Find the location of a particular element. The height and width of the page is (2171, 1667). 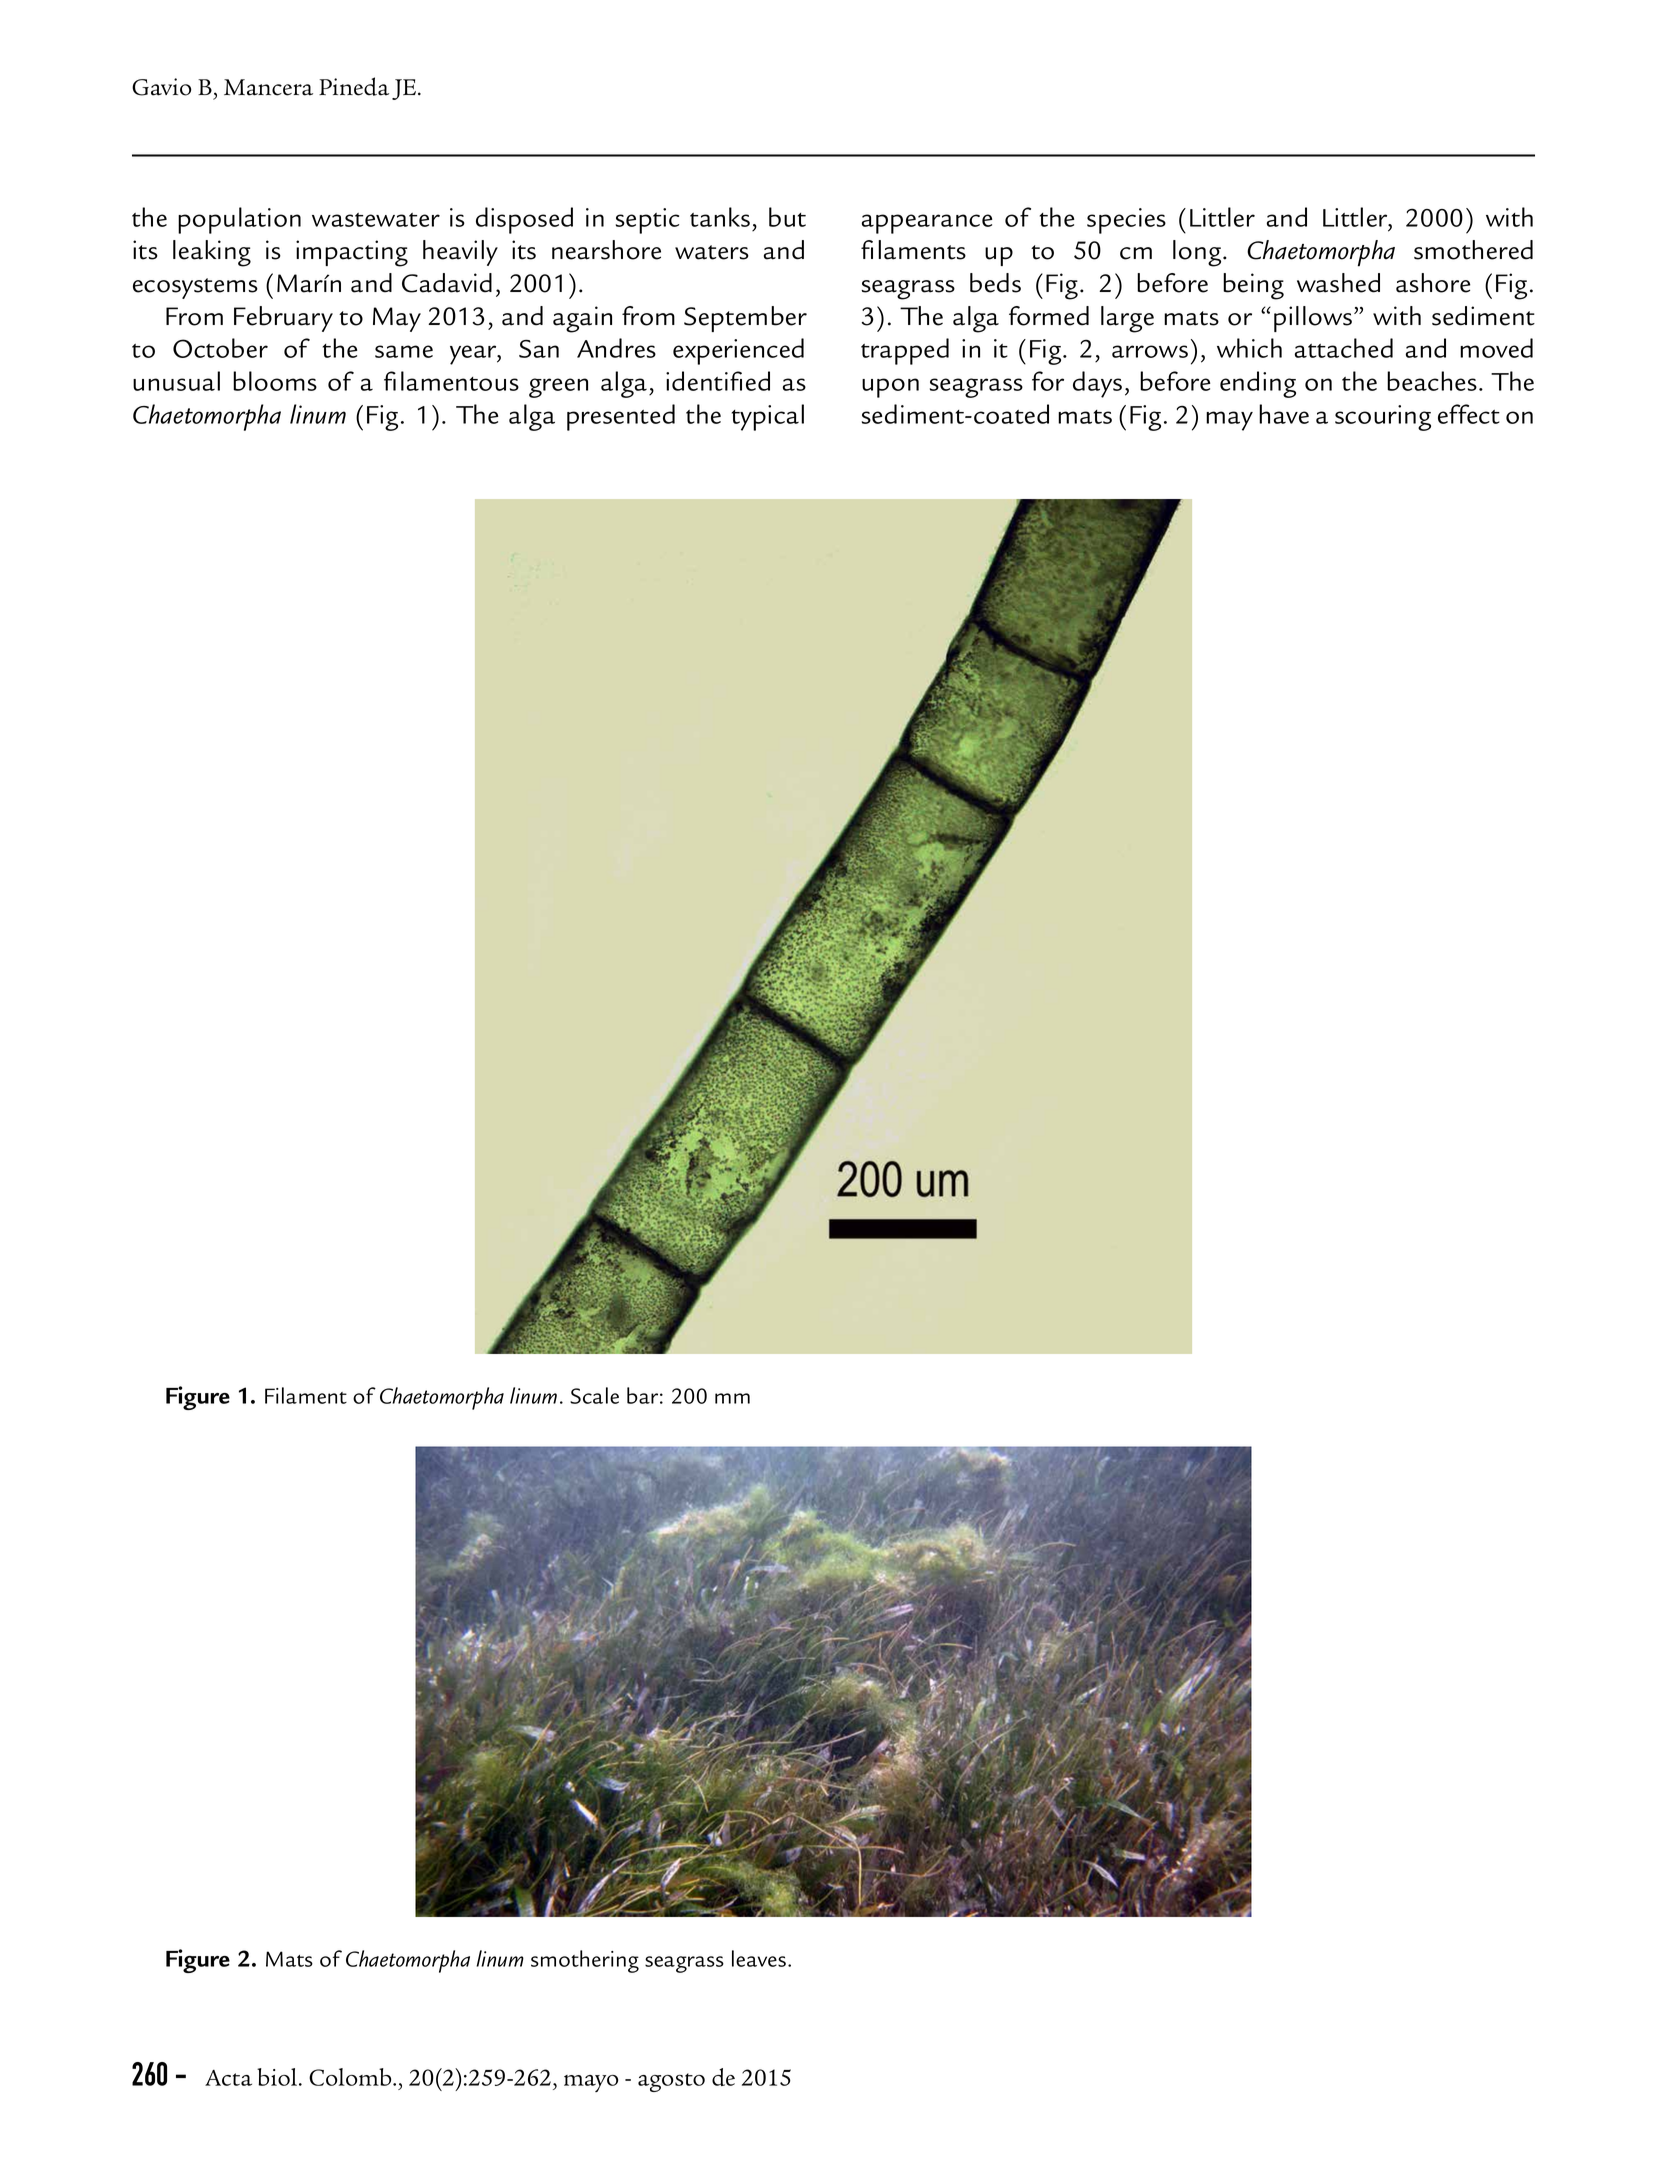

leaves is located at coordinates (759, 1958).
